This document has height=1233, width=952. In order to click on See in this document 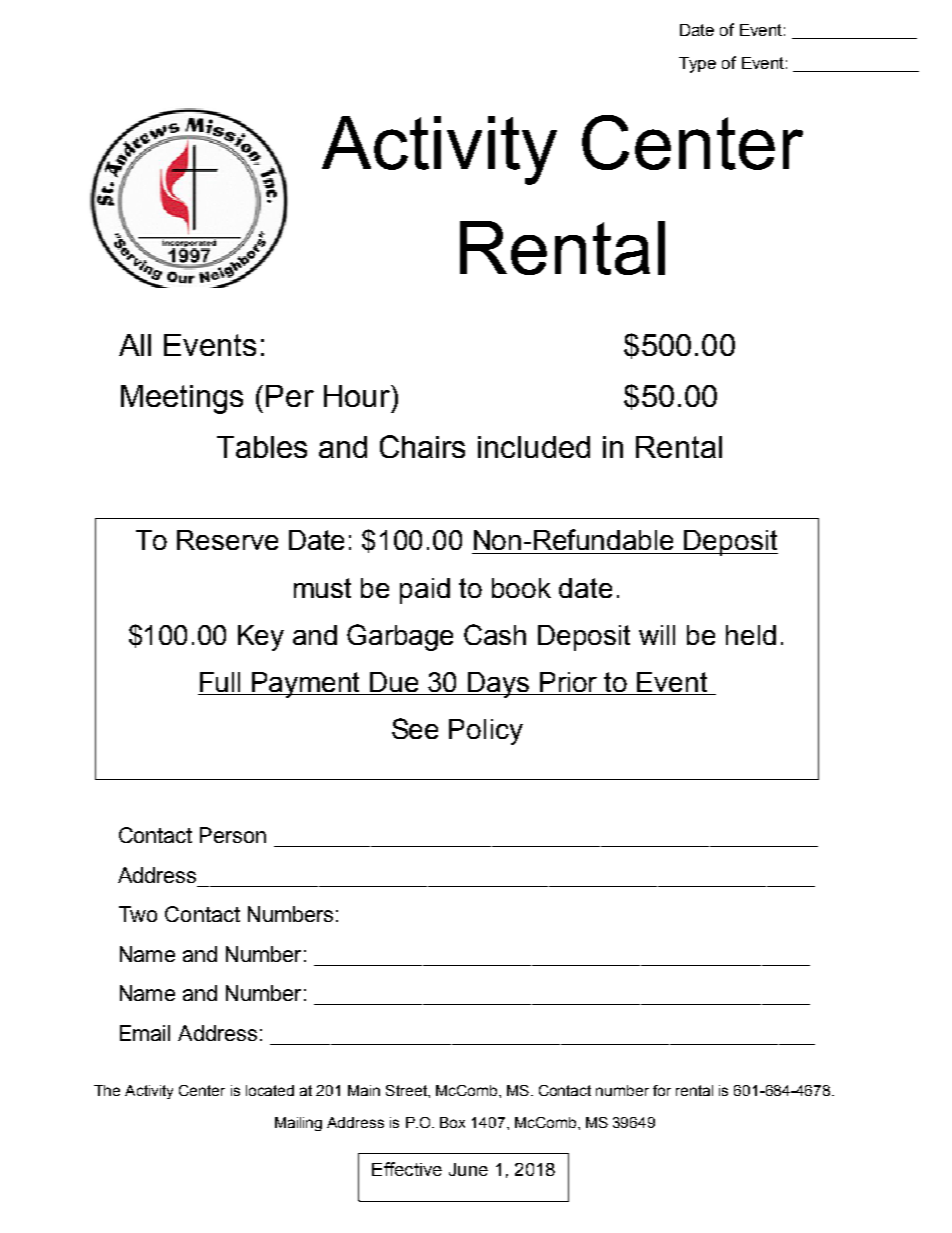, I will do `click(415, 728)`.
